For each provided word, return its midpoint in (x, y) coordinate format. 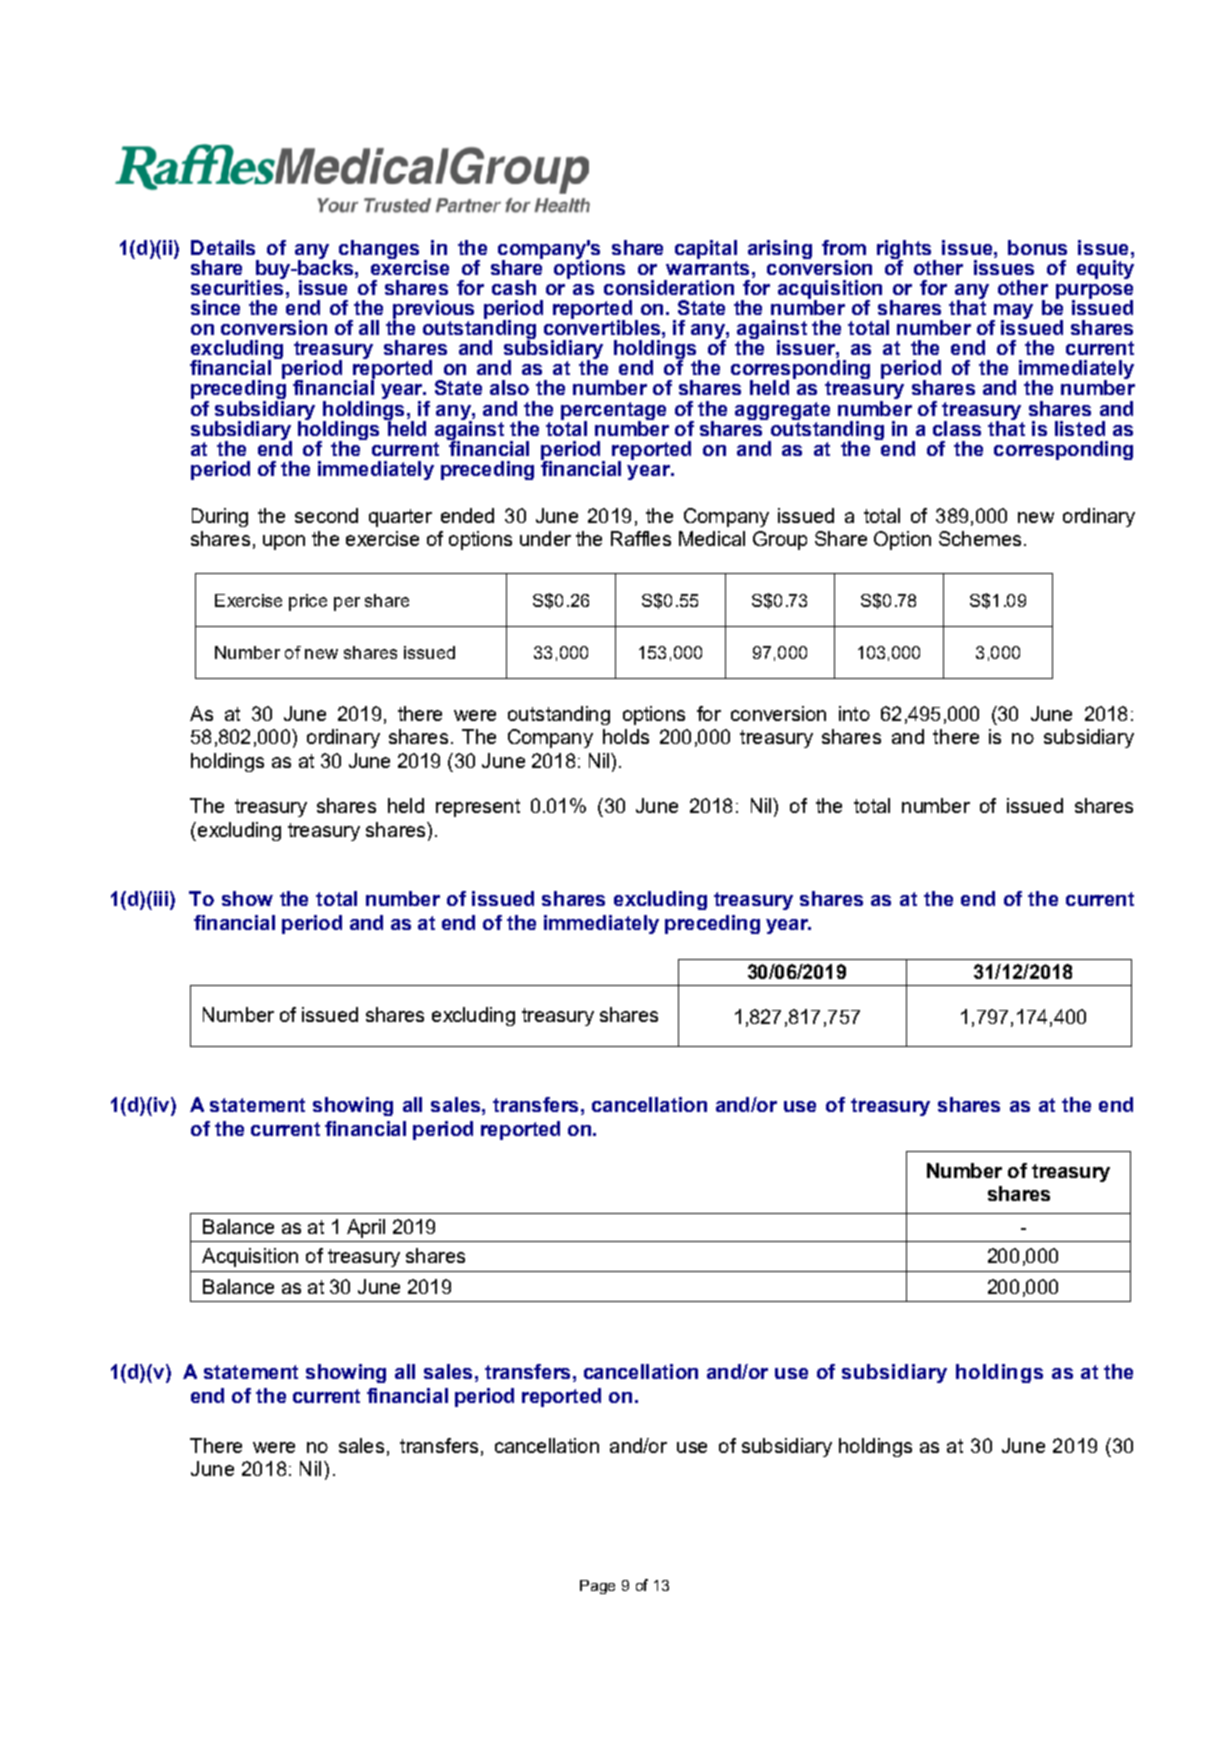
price (308, 602)
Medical (712, 538)
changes (379, 249)
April (366, 1228)
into (854, 713)
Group (780, 540)
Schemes (980, 538)
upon (284, 542)
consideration (669, 287)
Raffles (641, 538)
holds (626, 736)
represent (478, 808)
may (1012, 313)
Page (597, 1587)
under (545, 538)
